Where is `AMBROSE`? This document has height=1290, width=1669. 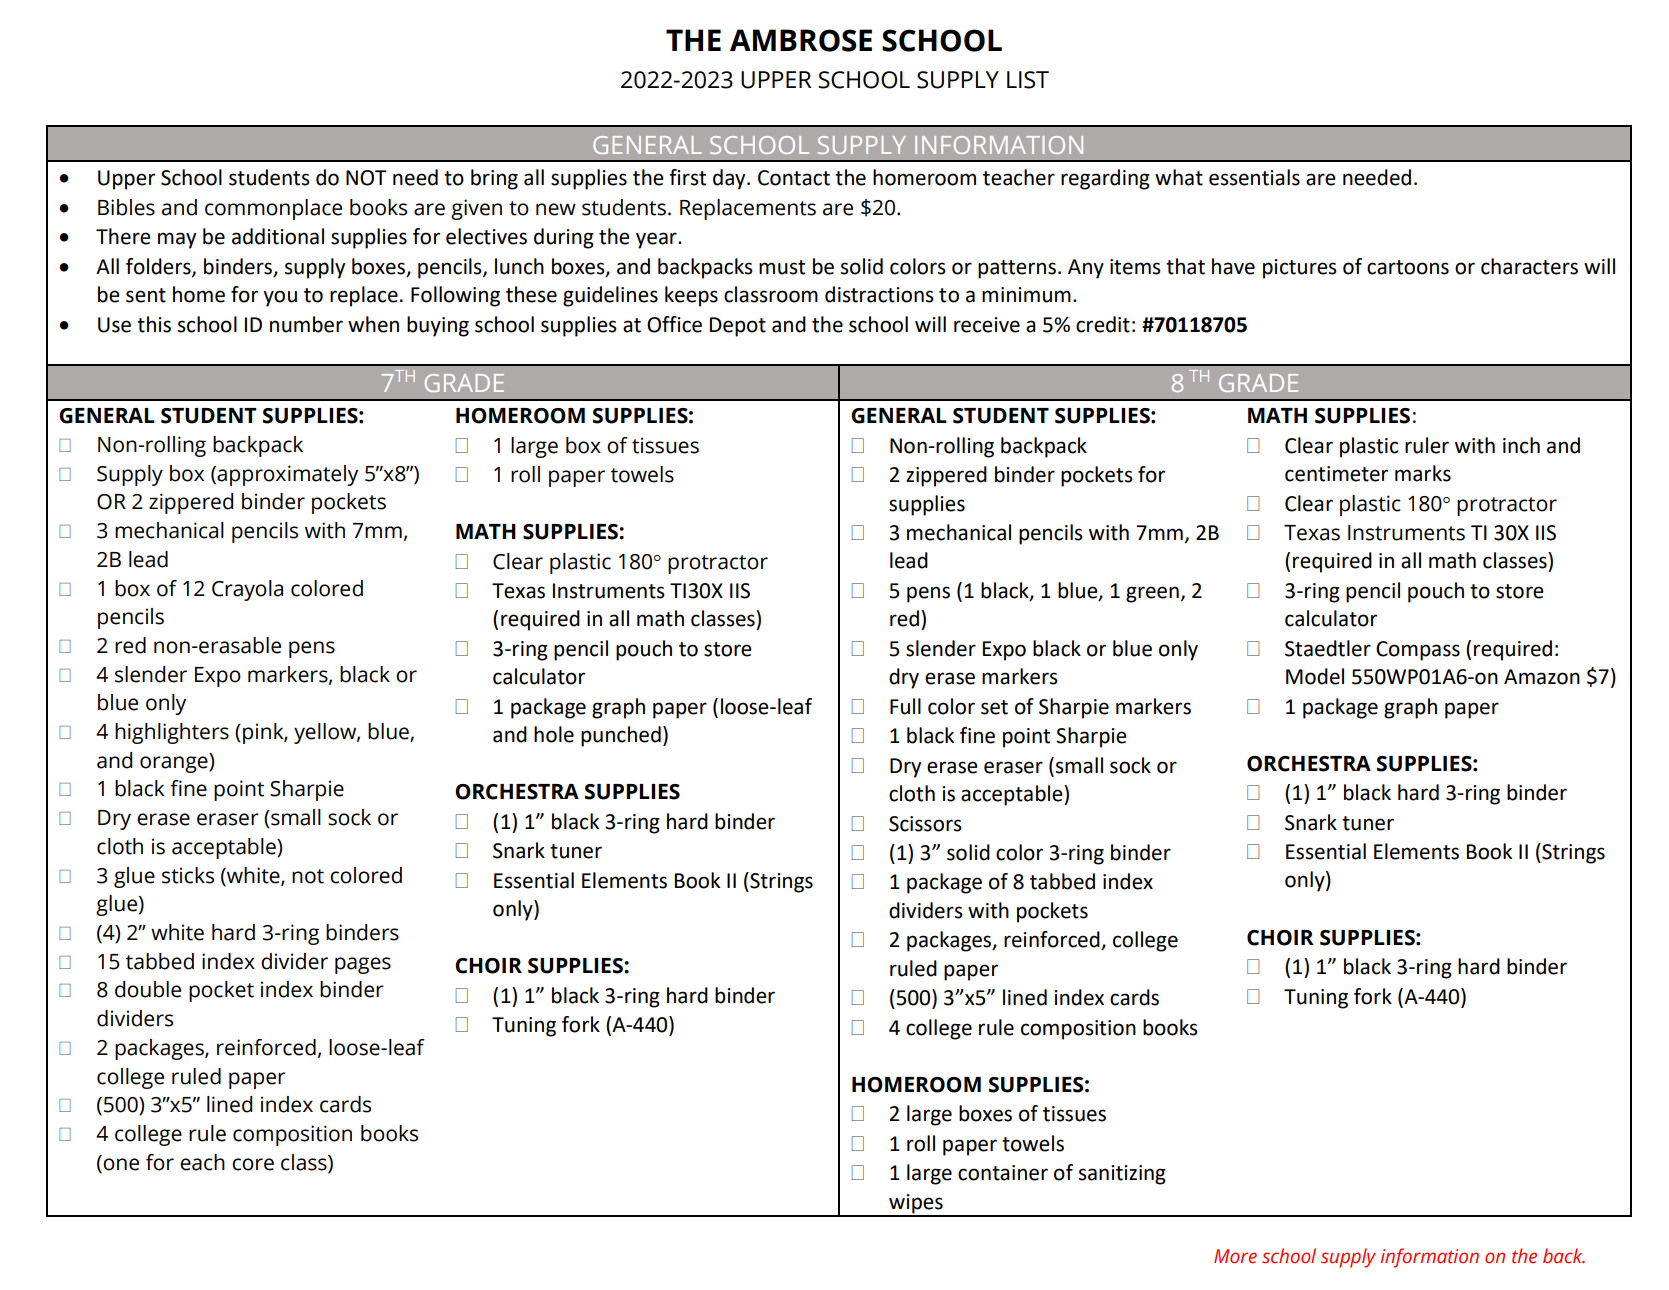
AMBROSE is located at coordinates (801, 40).
